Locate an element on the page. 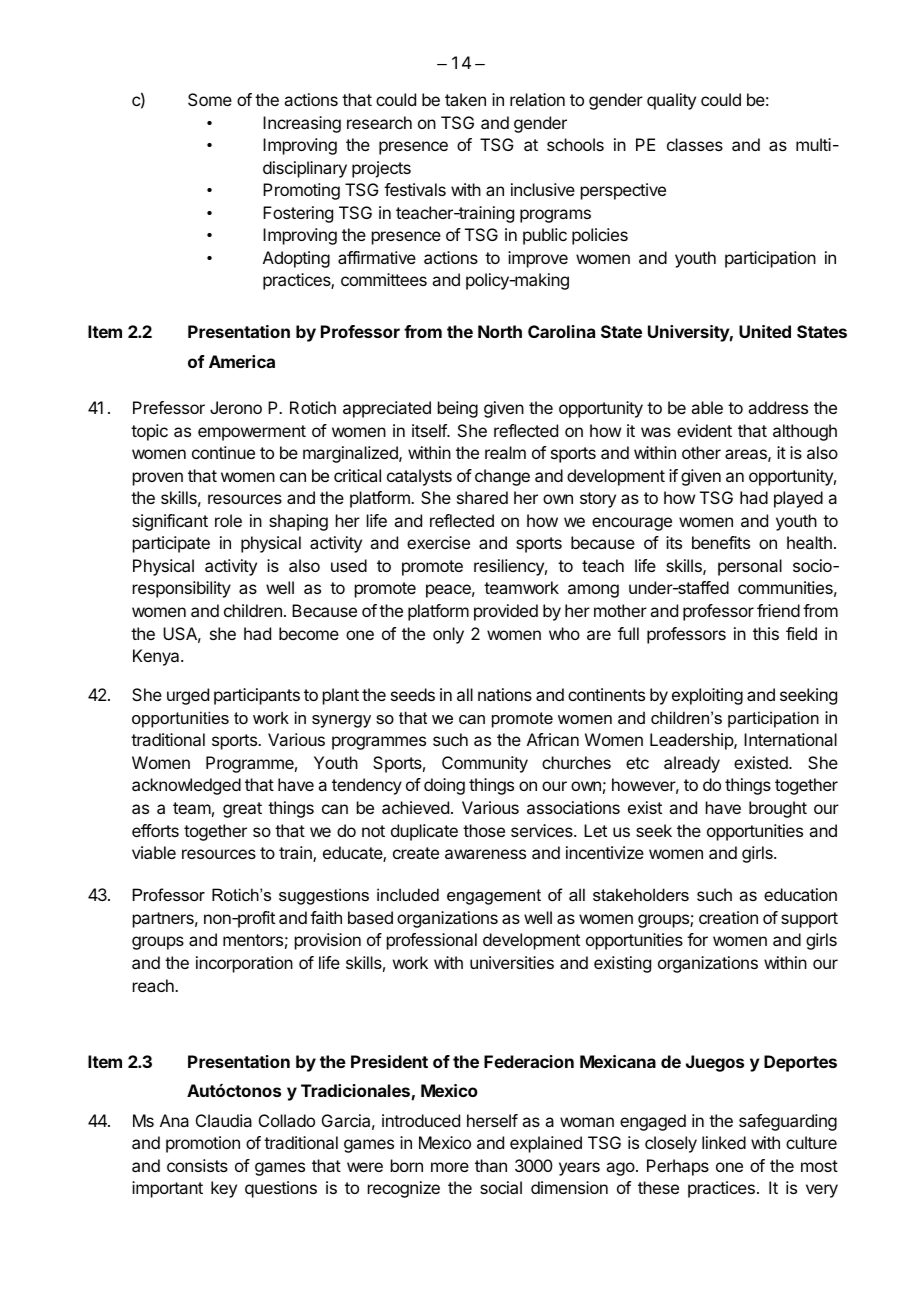  than is located at coordinates (491, 1165).
